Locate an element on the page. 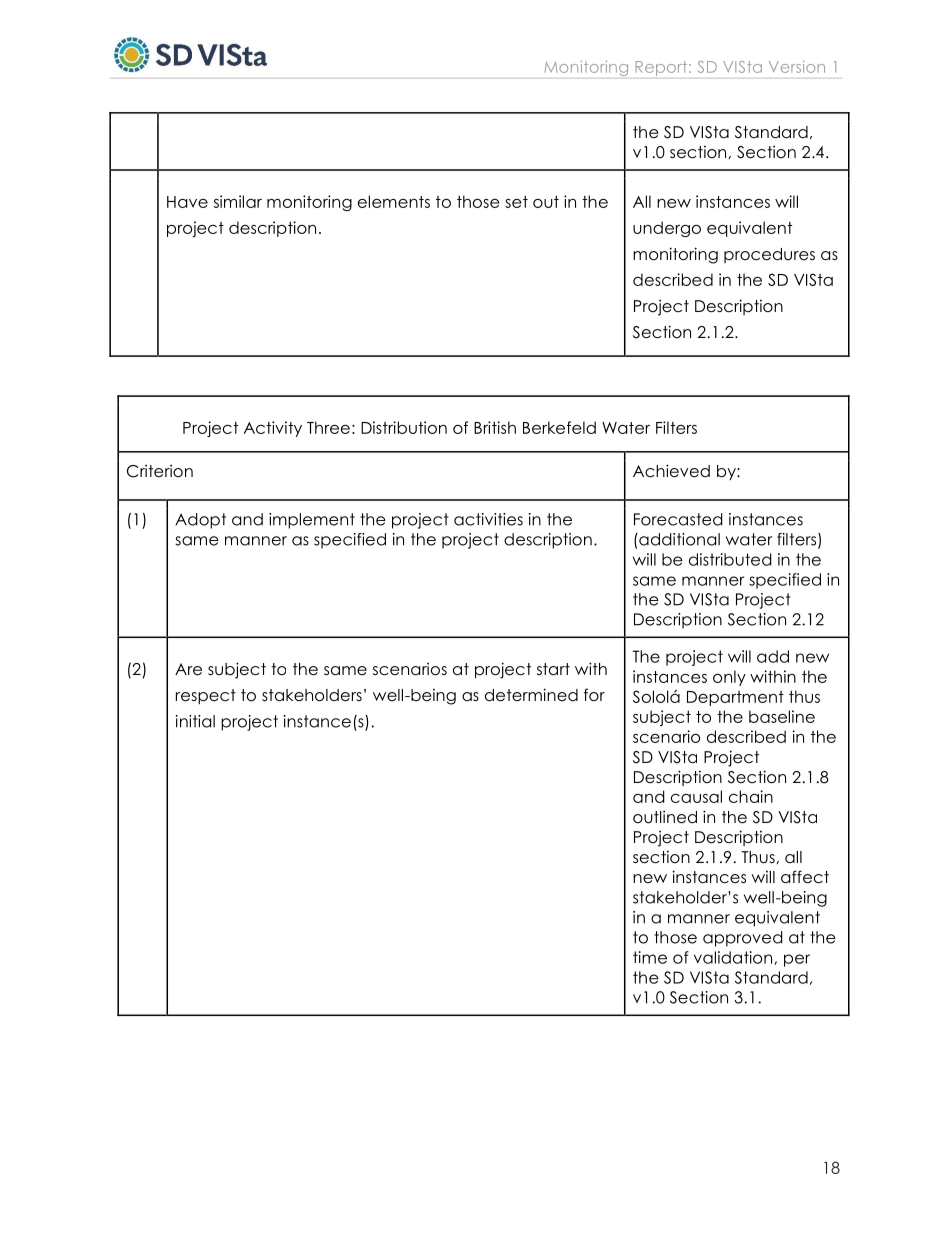 This page has height=1233, width=952. Adopt is located at coordinates (200, 521).
